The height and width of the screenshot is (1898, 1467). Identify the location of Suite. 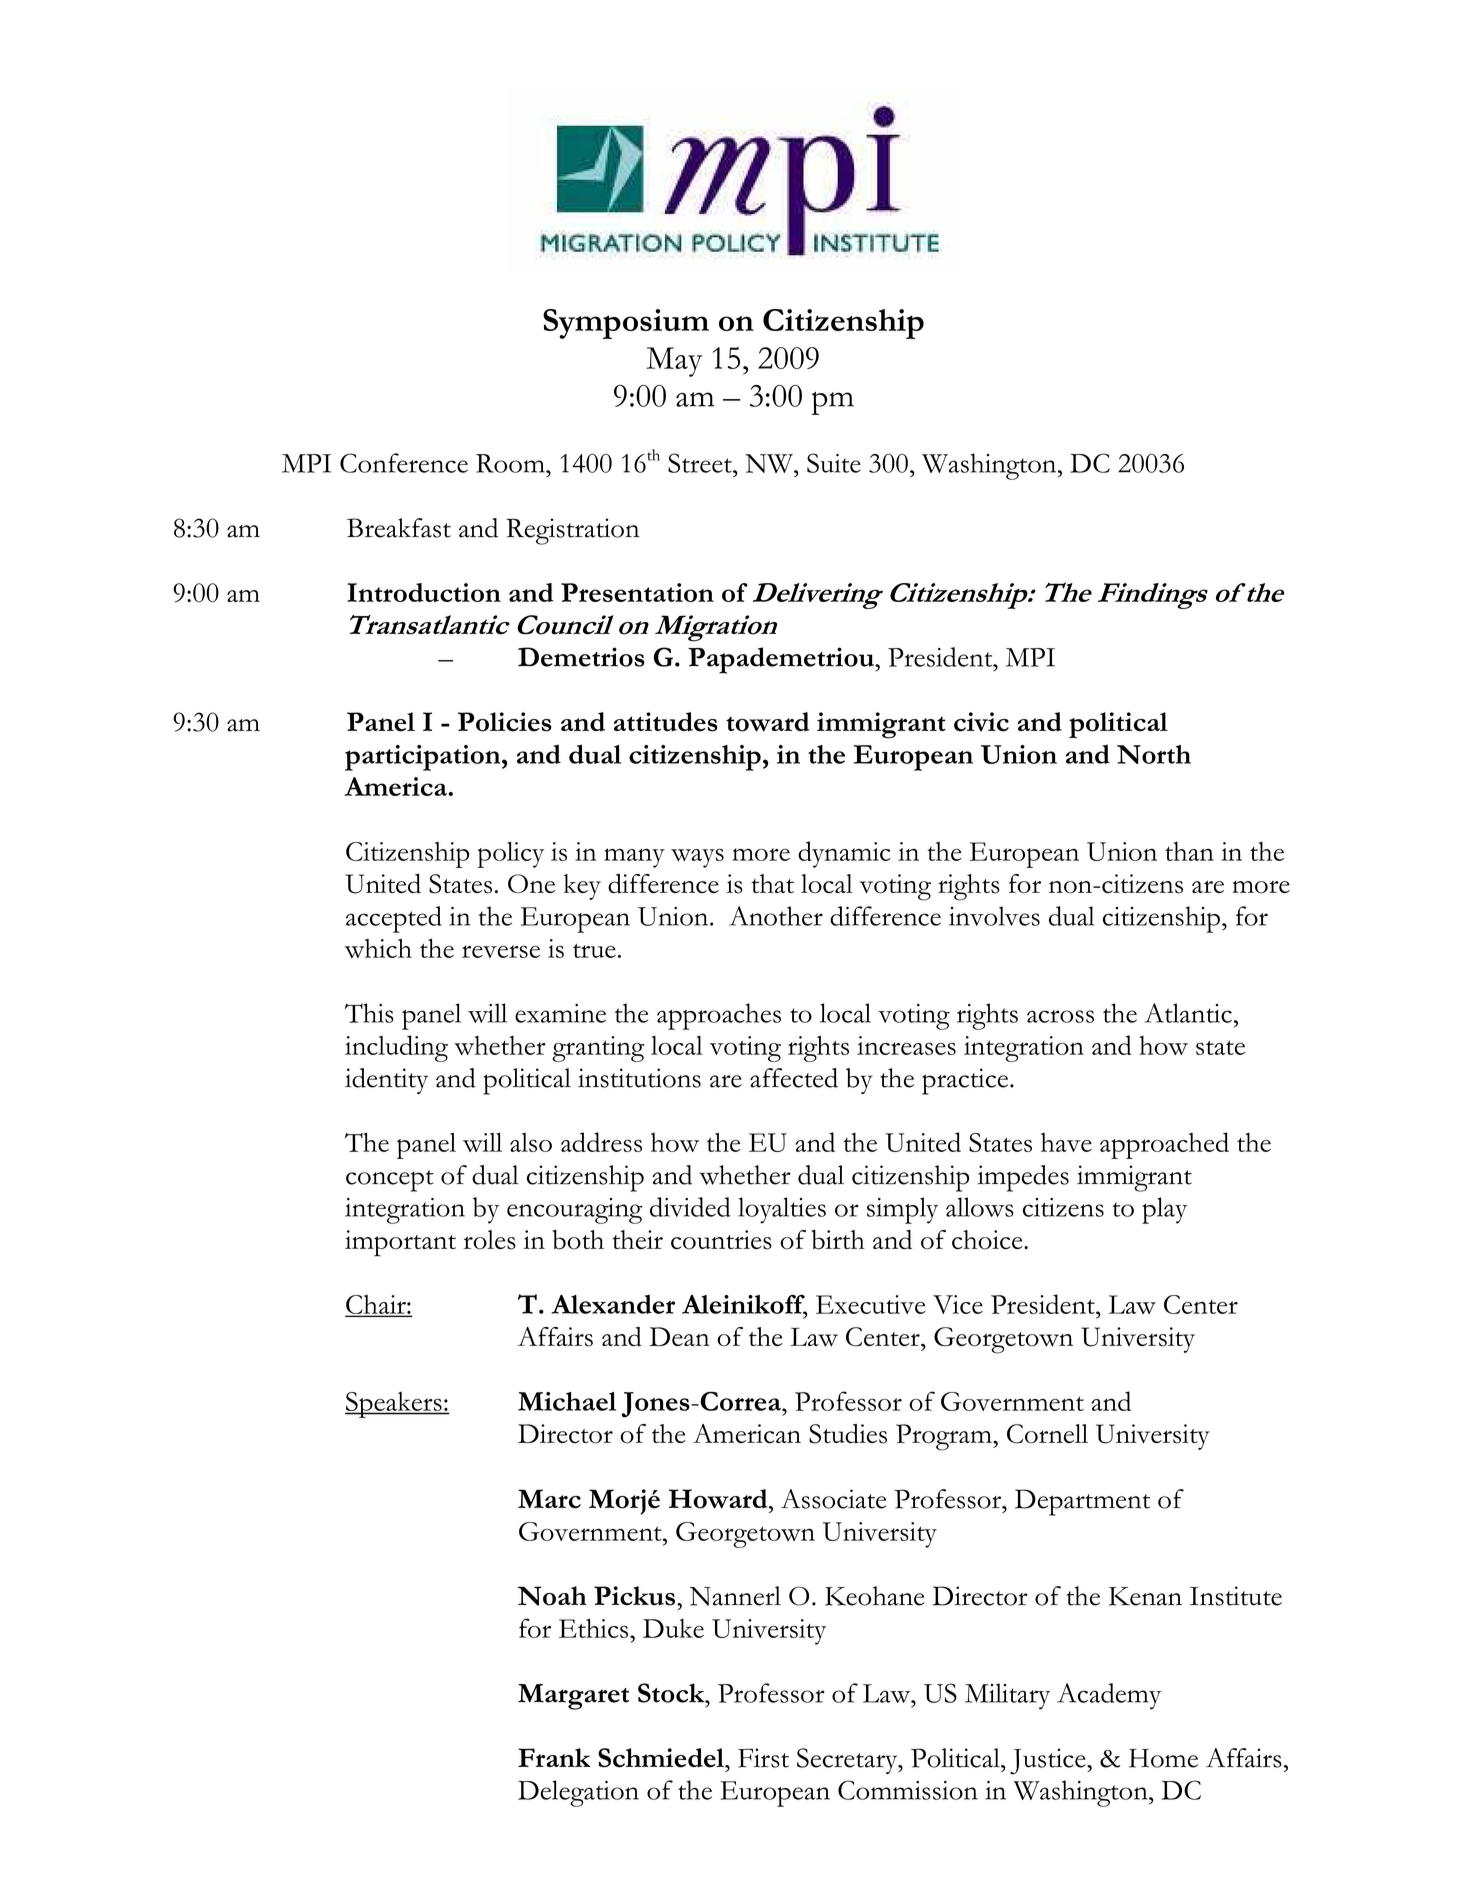
(834, 463).
